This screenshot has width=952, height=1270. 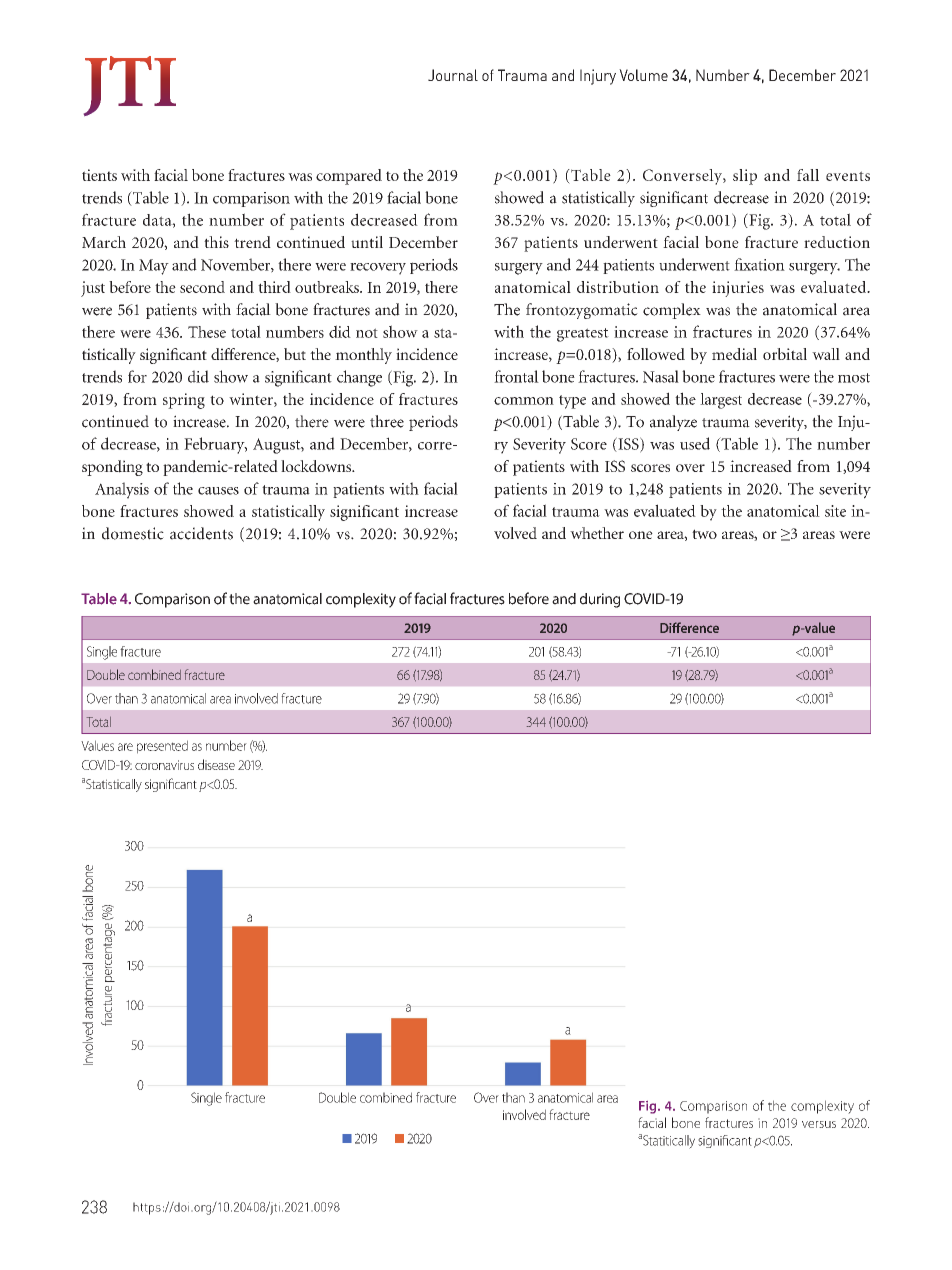 What do you see at coordinates (164, 765) in the screenshot?
I see `coronavirus` at bounding box center [164, 765].
